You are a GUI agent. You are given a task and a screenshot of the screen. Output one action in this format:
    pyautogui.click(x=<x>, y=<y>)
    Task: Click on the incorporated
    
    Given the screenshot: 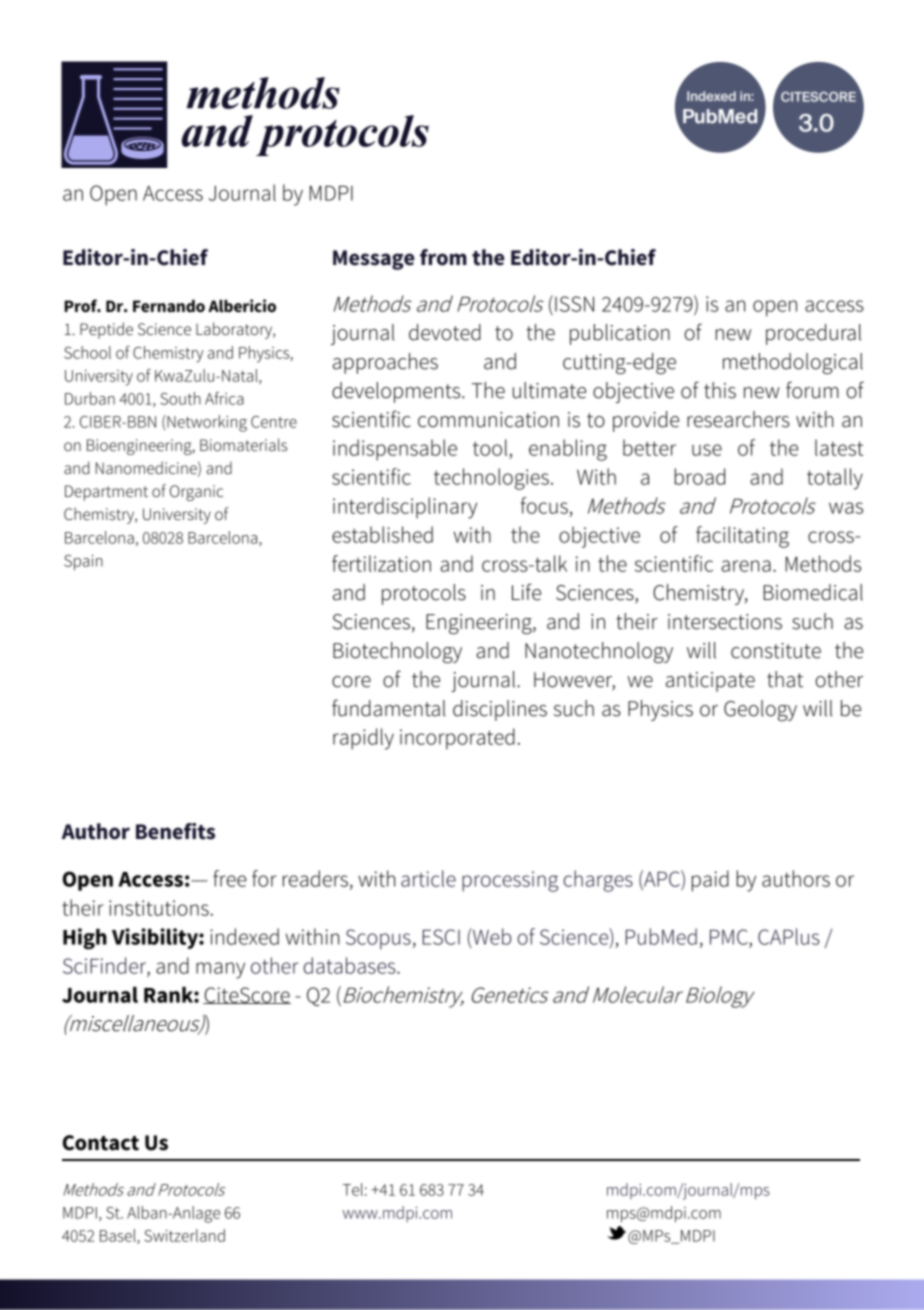 What is the action you would take?
    pyautogui.click(x=457, y=739)
